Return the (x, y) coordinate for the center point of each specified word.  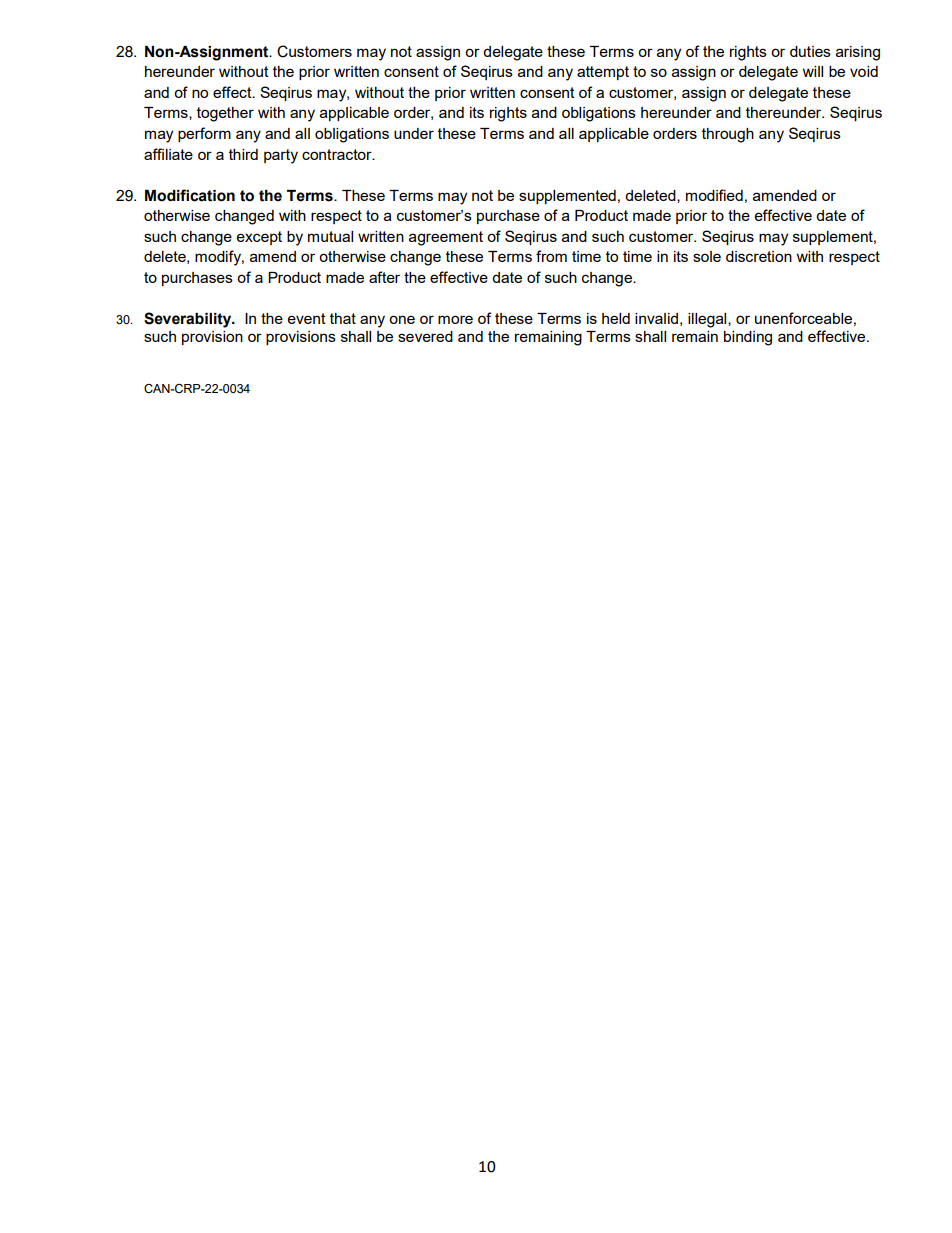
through (728, 135)
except (259, 238)
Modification (190, 195)
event (307, 318)
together (225, 114)
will (813, 71)
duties (810, 51)
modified (714, 195)
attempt (603, 73)
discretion (759, 256)
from (551, 256)
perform (204, 134)
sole (707, 256)
